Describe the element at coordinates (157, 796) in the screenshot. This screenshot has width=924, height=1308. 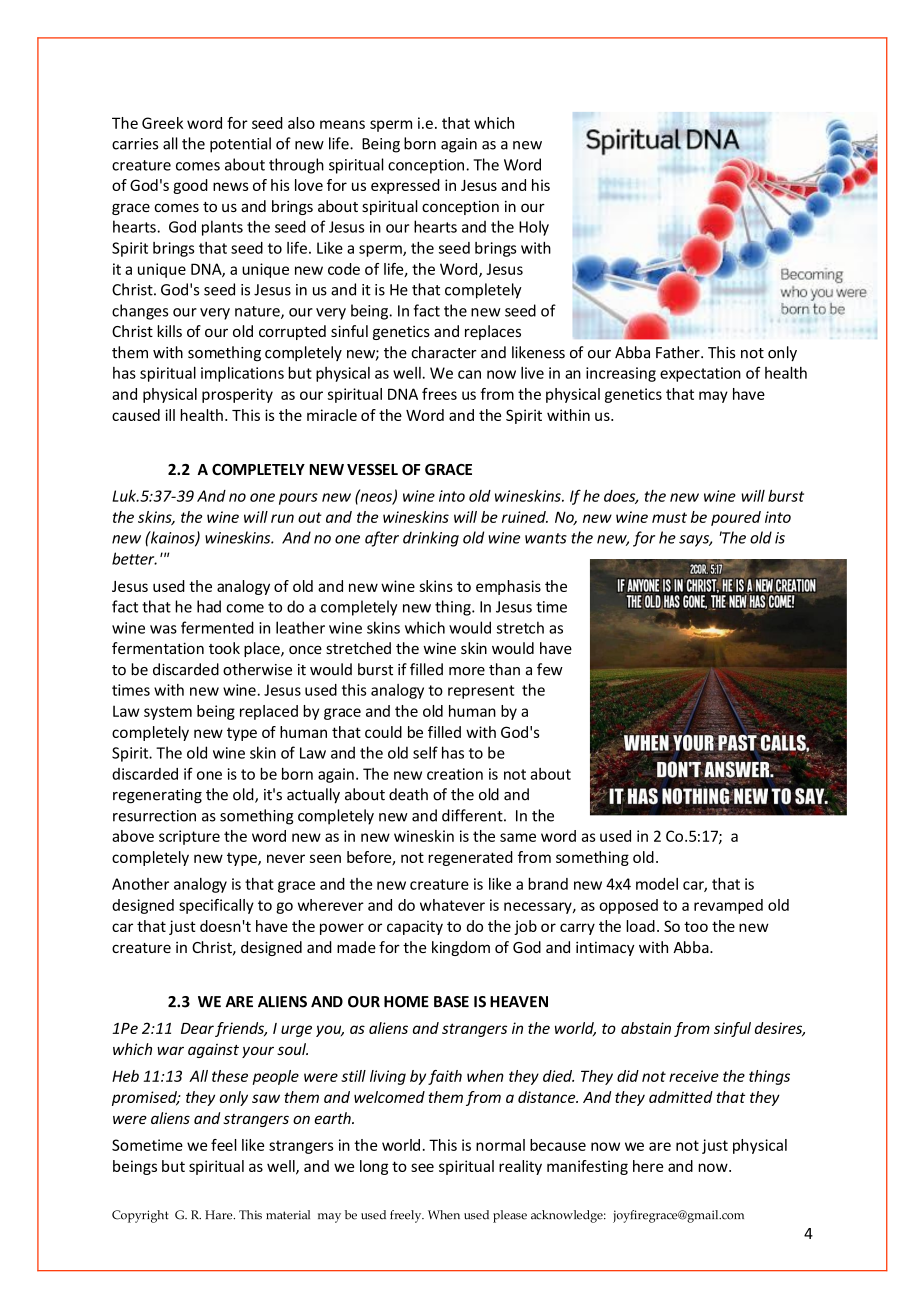
I see `regenerating` at that location.
